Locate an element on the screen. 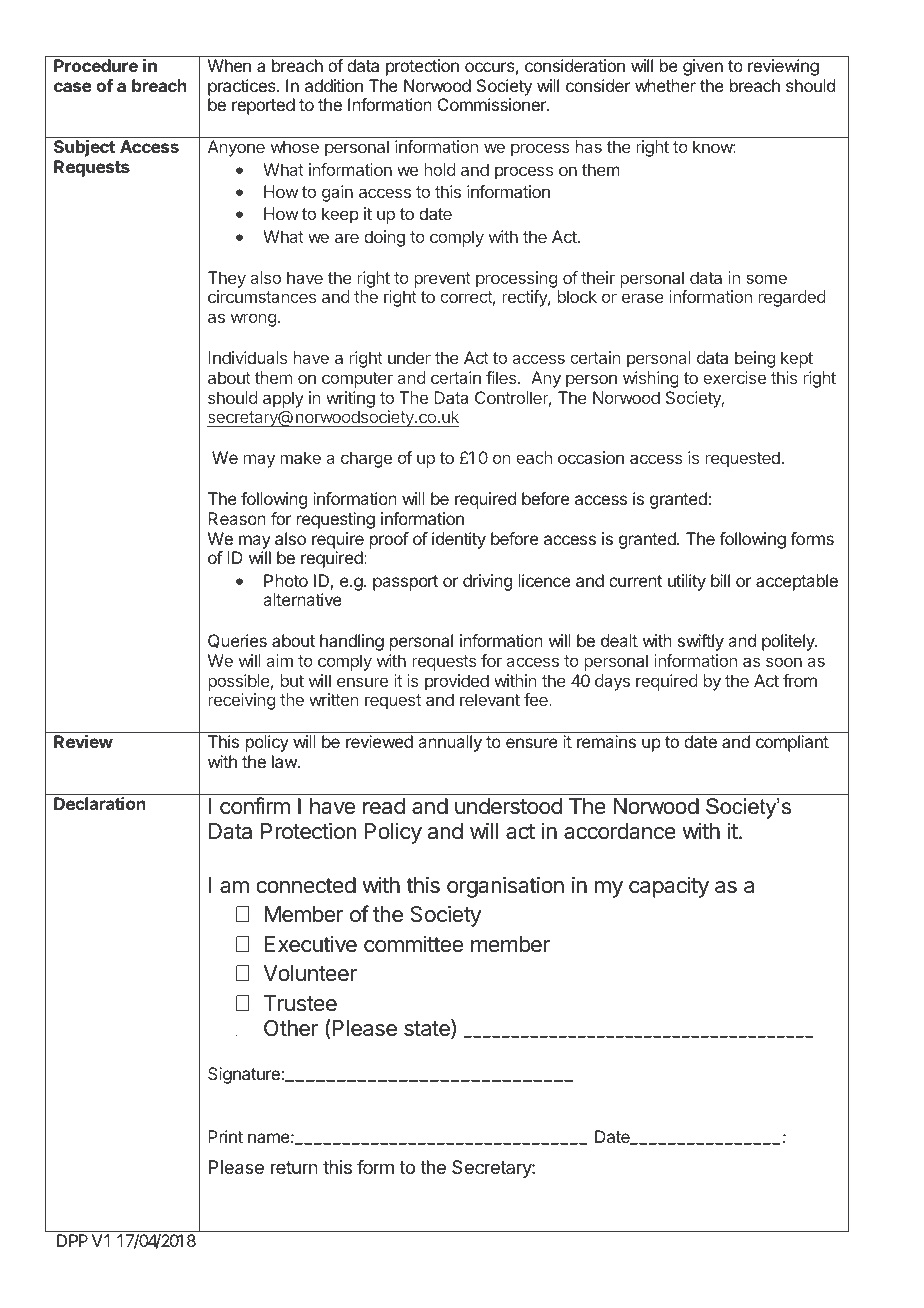 Image resolution: width=924 pixels, height=1308 pixels. provided is located at coordinates (457, 682).
